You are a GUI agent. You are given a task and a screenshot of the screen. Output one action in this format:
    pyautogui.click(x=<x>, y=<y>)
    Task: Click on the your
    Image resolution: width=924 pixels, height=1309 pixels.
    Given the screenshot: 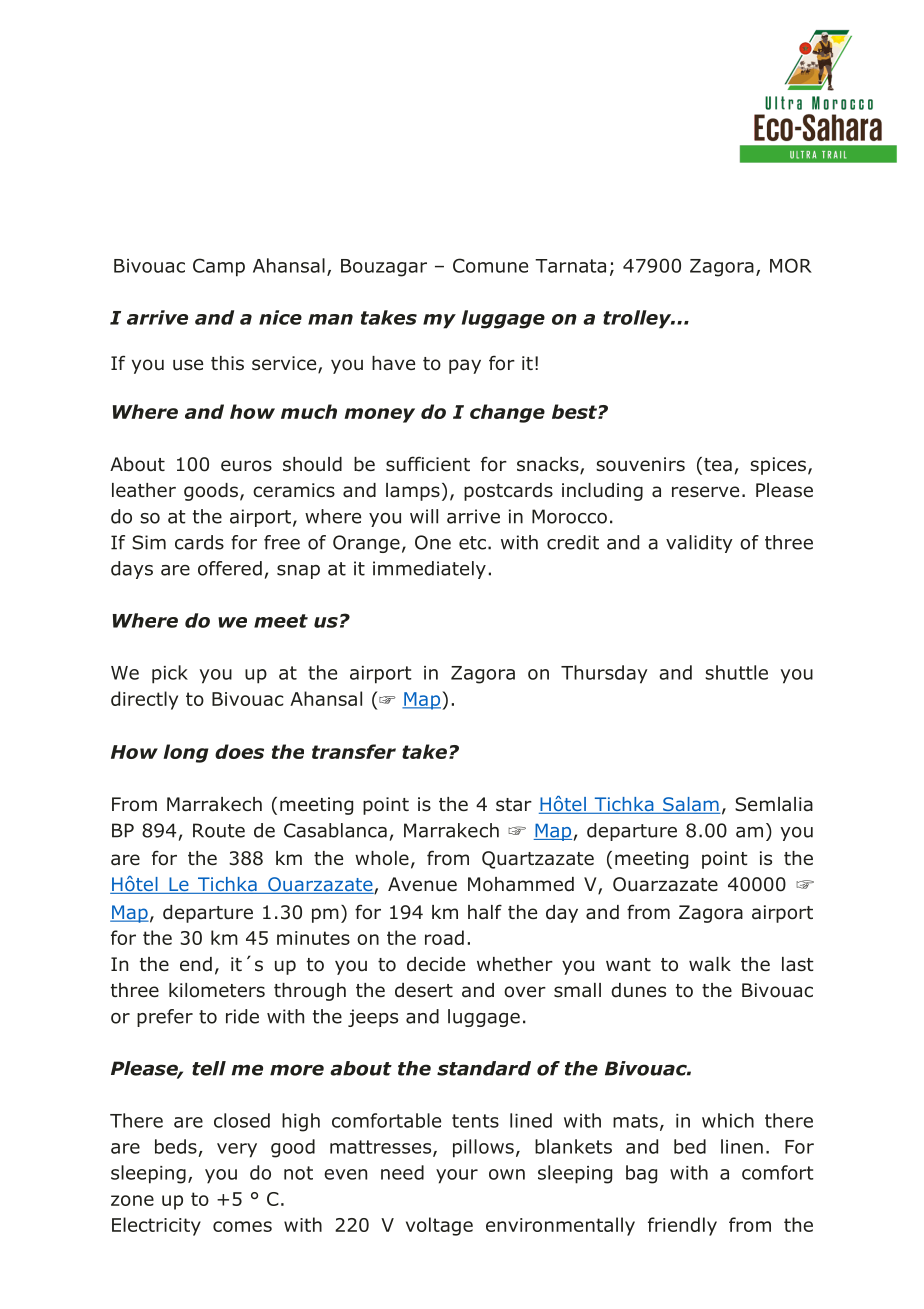 What is the action you would take?
    pyautogui.click(x=457, y=1176)
